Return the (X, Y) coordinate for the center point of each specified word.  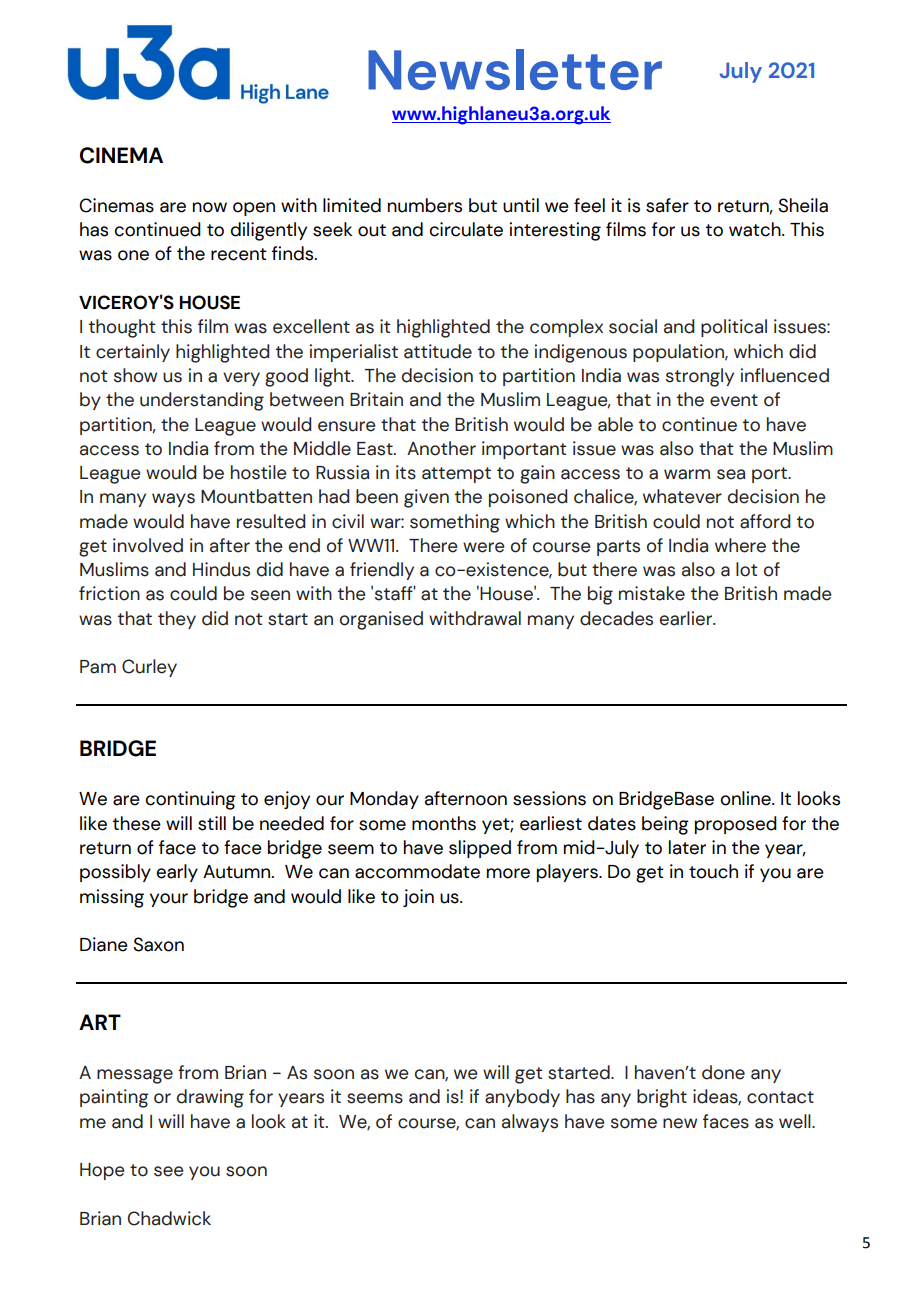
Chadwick (169, 1218)
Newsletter (515, 69)
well (796, 1121)
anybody (522, 1098)
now (210, 207)
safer (667, 205)
